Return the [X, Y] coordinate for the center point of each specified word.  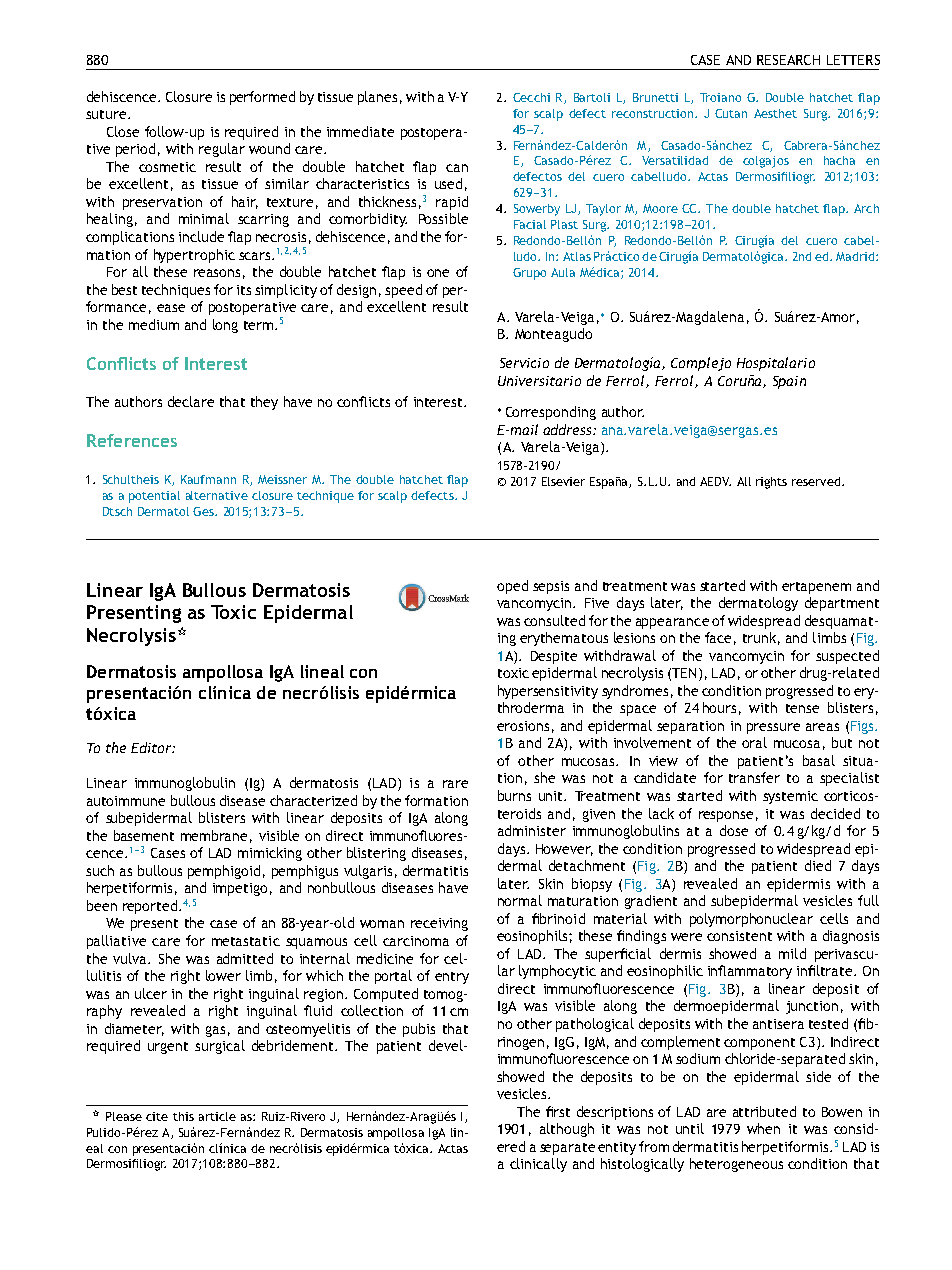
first [558, 1111]
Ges [204, 511]
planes [377, 98]
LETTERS [853, 60]
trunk [759, 637]
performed [262, 98]
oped [512, 587]
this [183, 1116]
